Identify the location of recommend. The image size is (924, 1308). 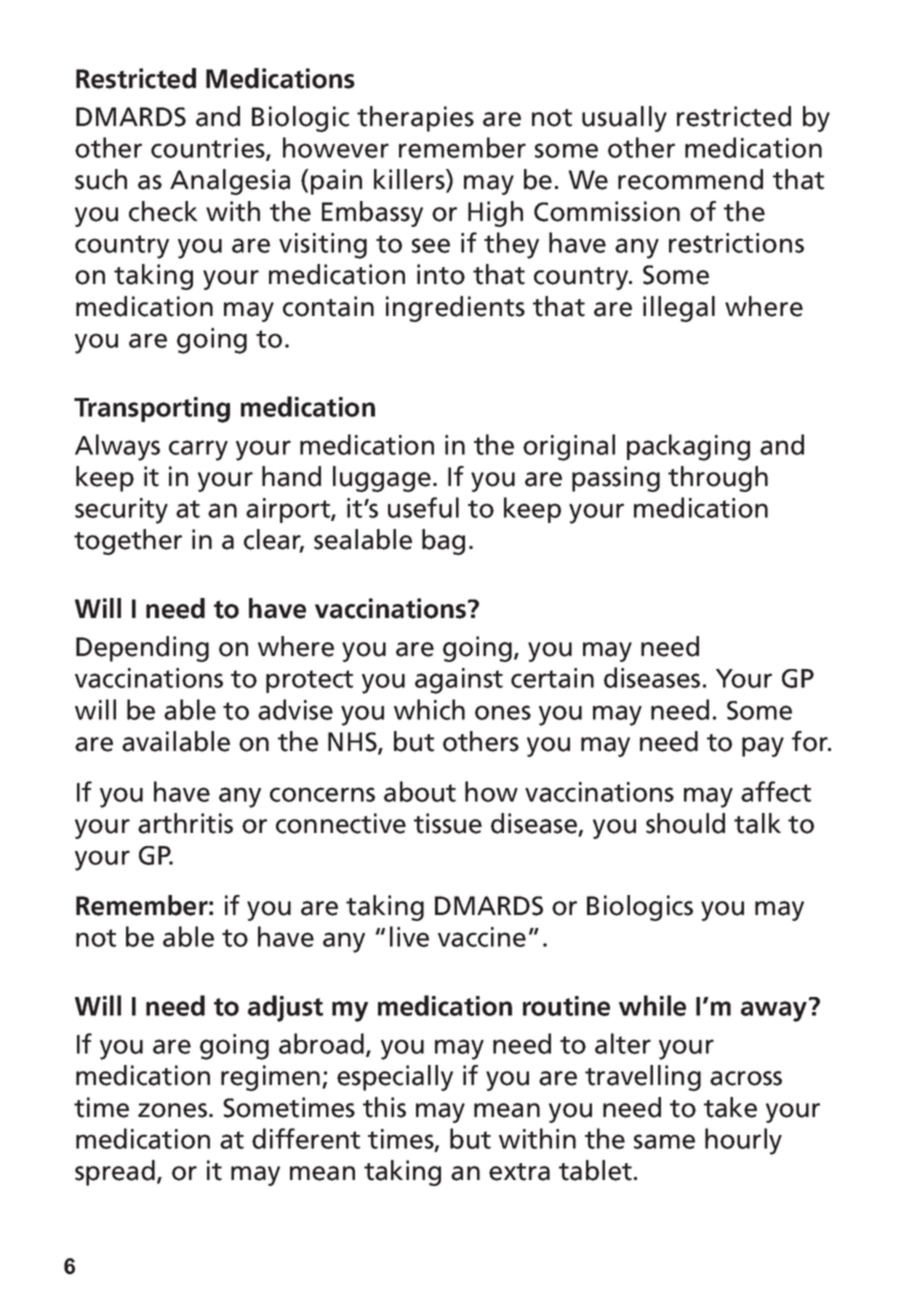
(690, 179).
